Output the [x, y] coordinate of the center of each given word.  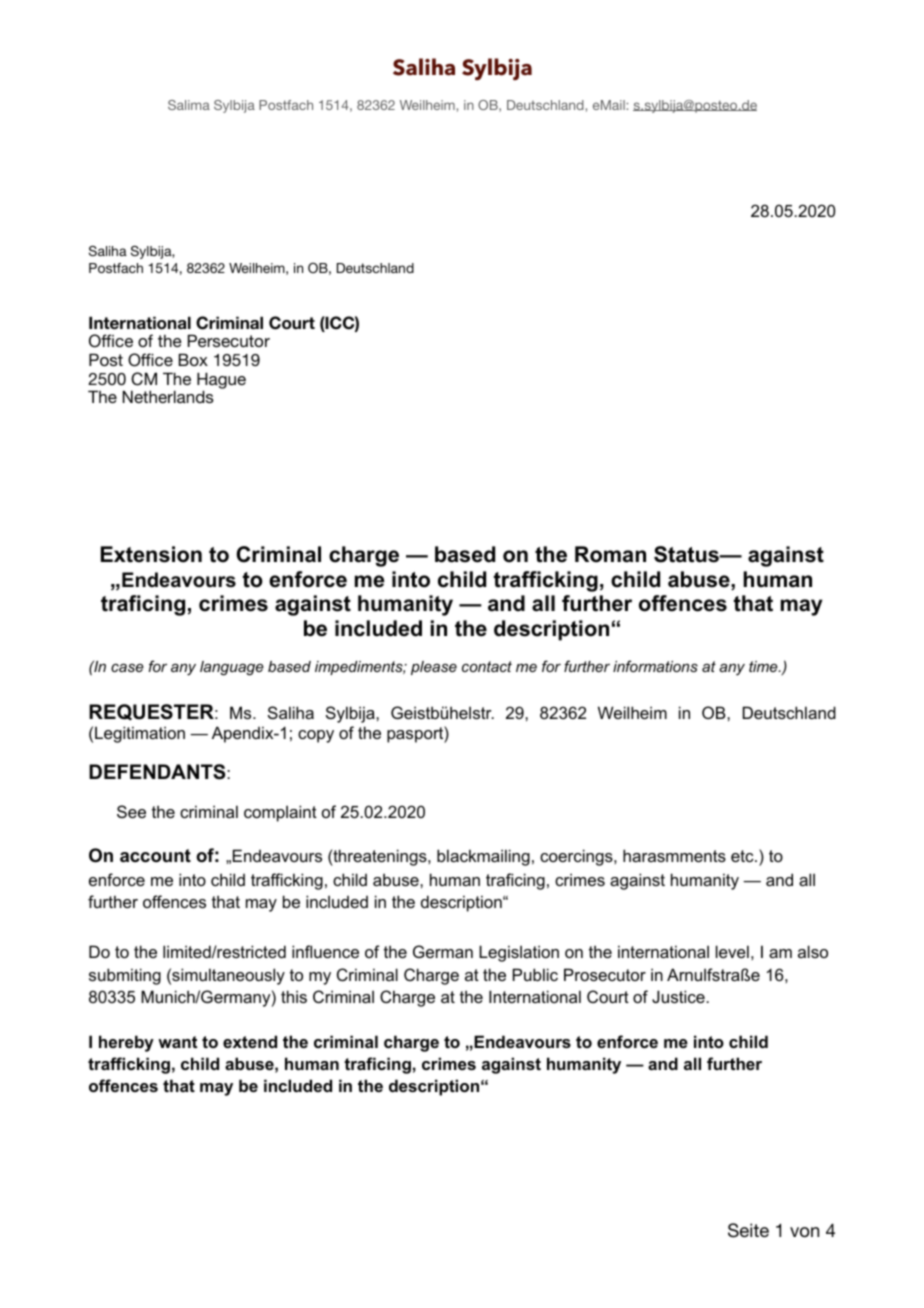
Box [193, 359]
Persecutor [229, 340]
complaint [280, 813]
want [177, 1042]
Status [687, 554]
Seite [748, 1230]
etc [743, 856]
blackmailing [483, 857]
